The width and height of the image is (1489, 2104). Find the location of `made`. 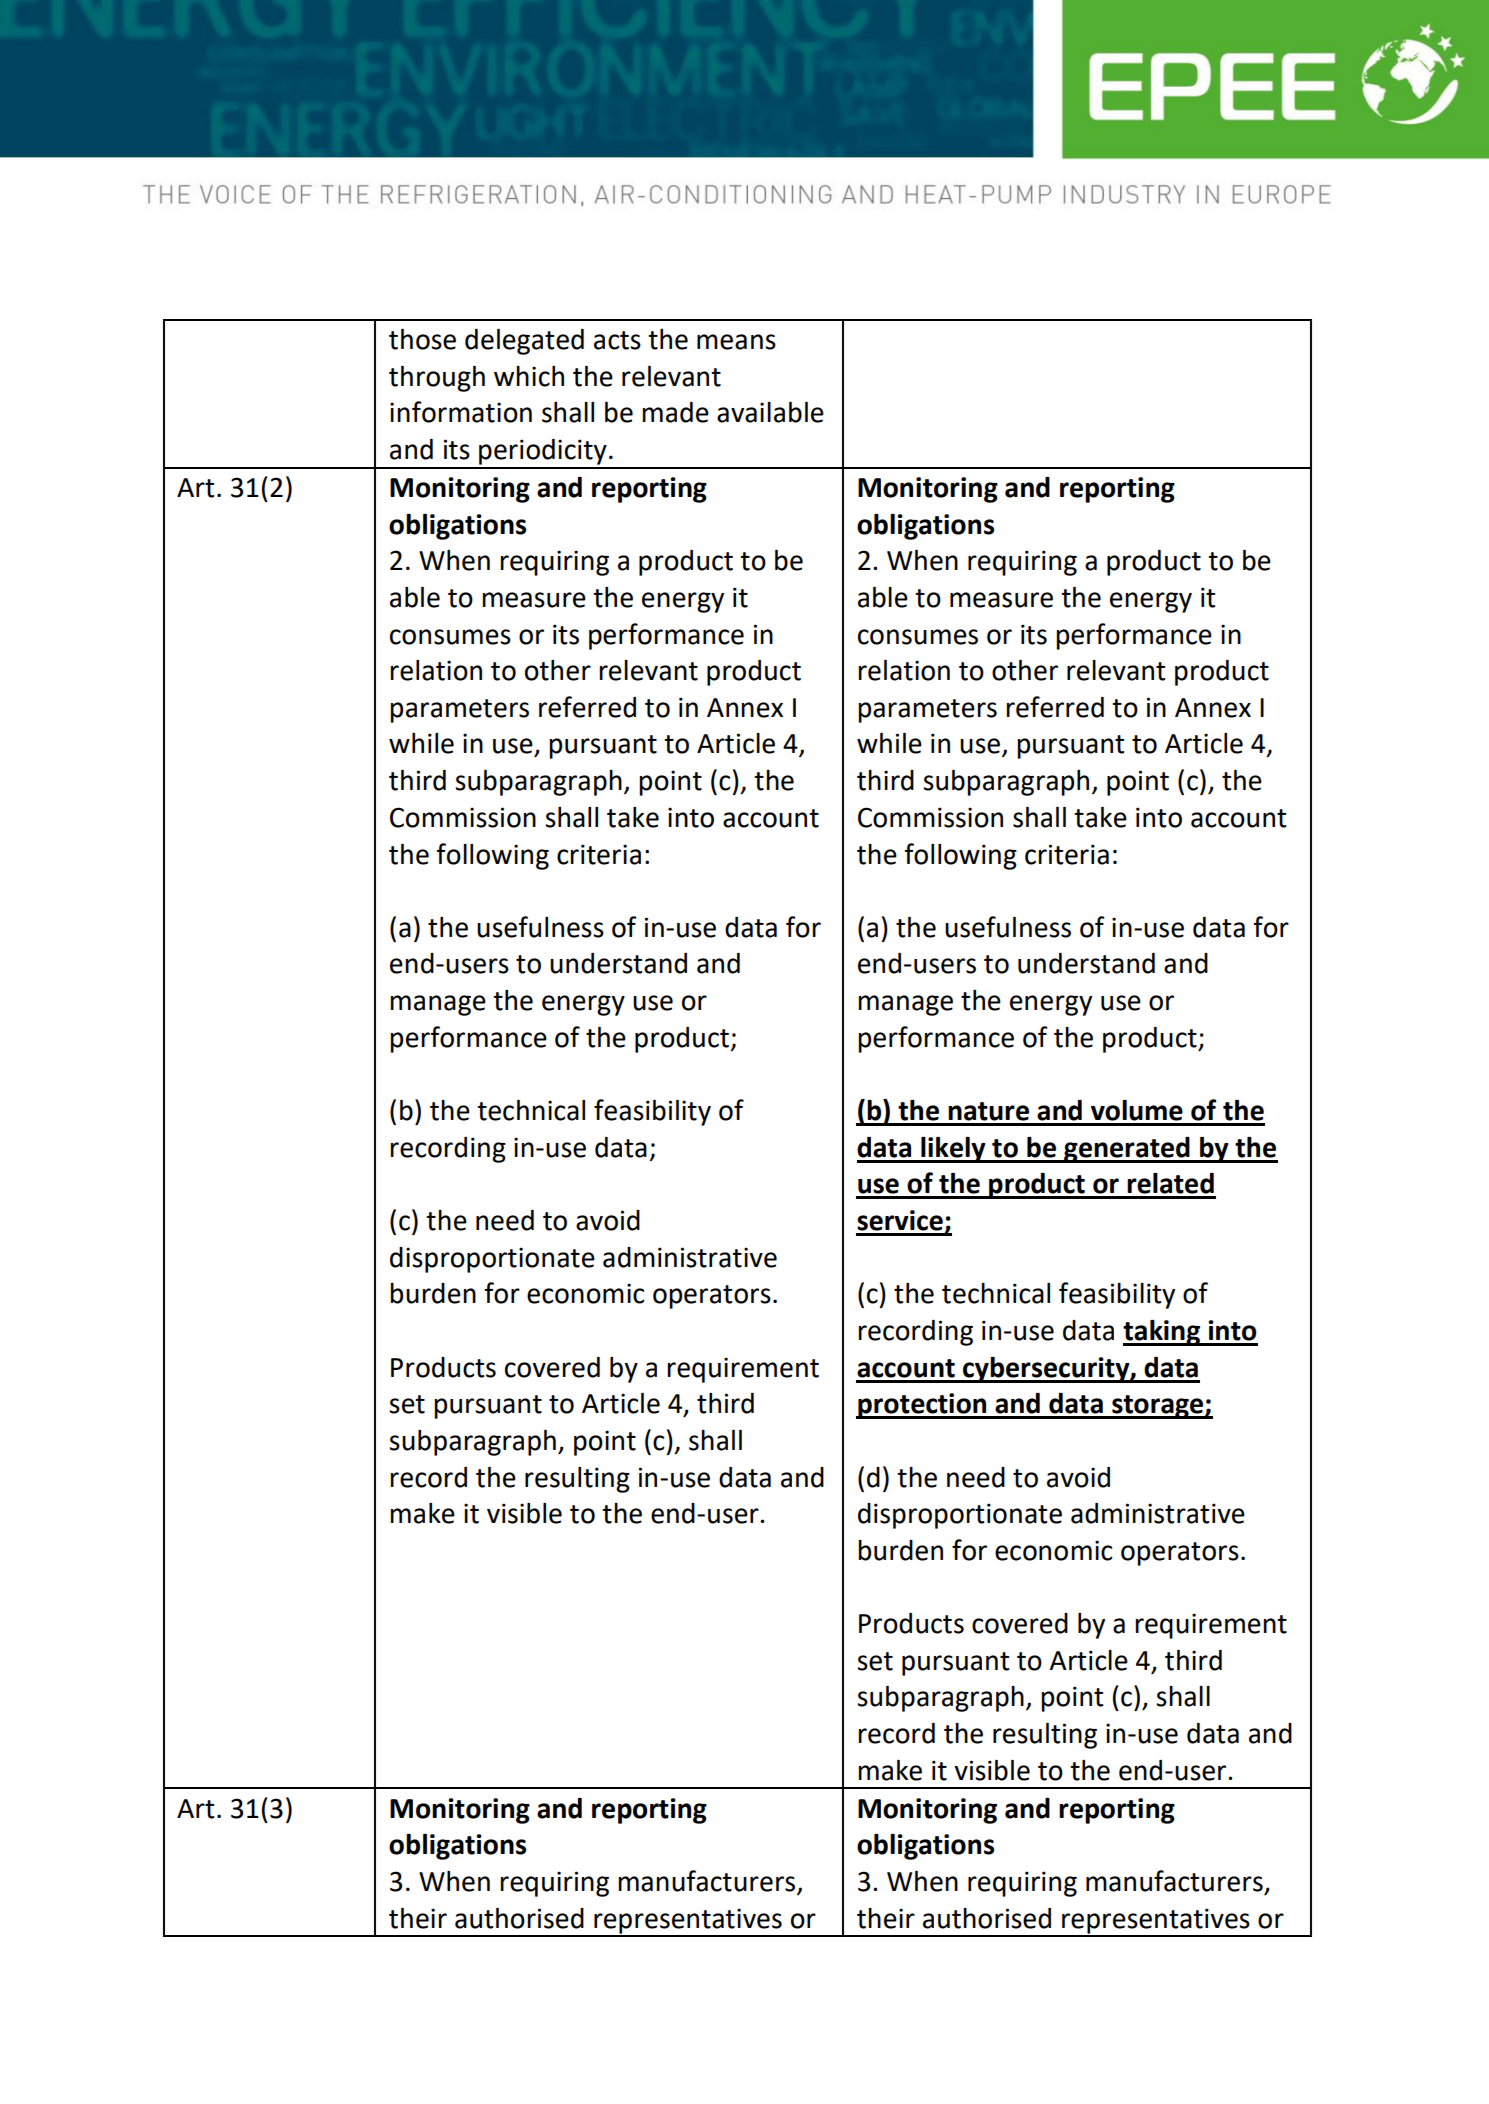

made is located at coordinates (675, 412).
